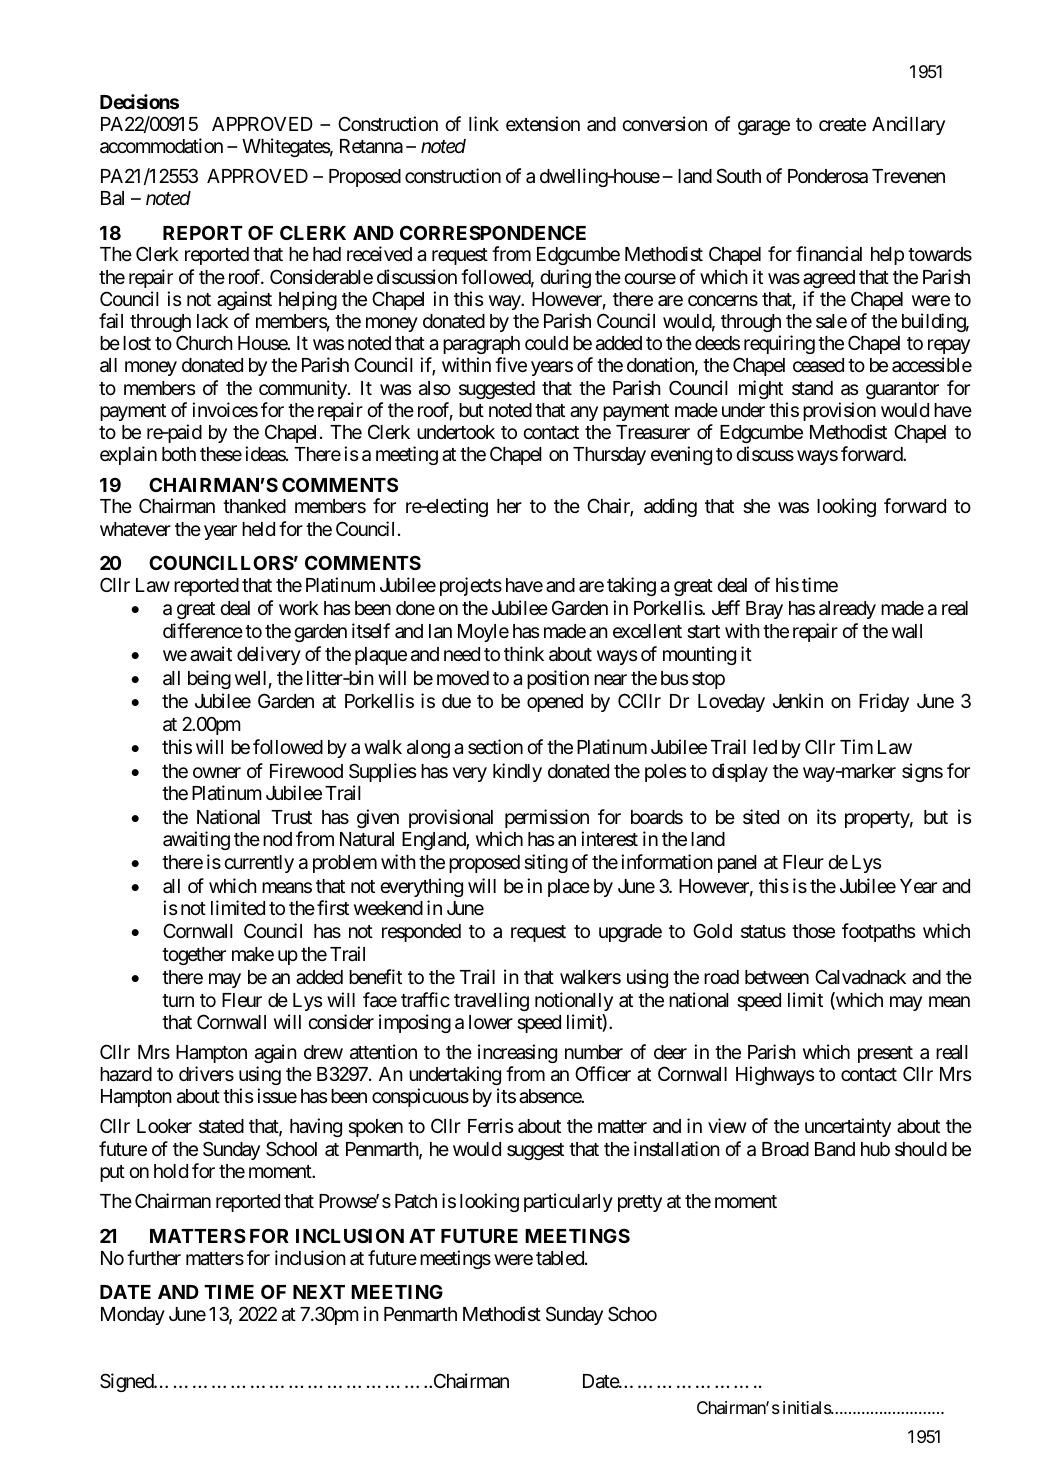  Describe the element at coordinates (161, 146) in the document. I see `accommodation` at that location.
